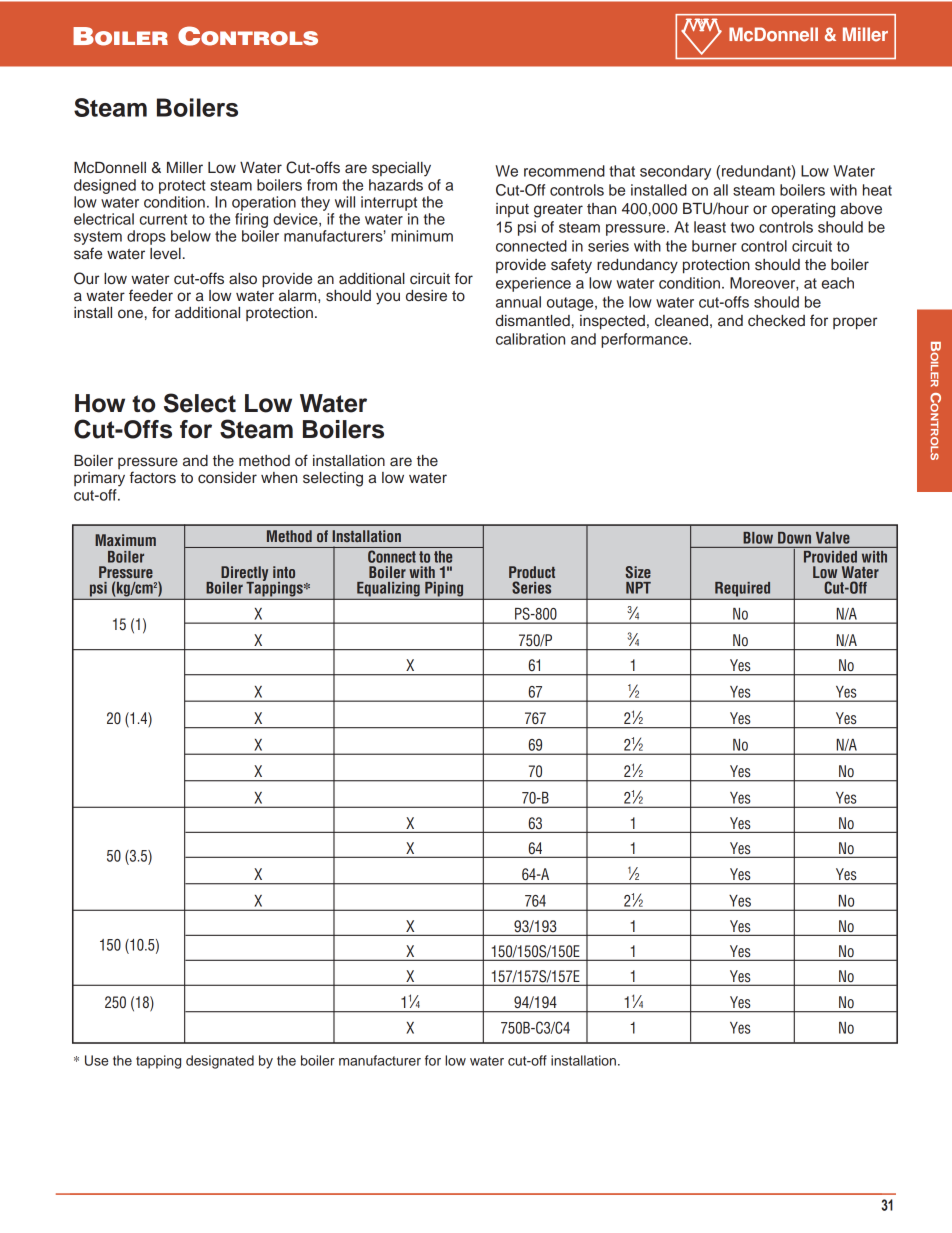 This image has width=952, height=1233. I want to click on calibration, so click(530, 339).
